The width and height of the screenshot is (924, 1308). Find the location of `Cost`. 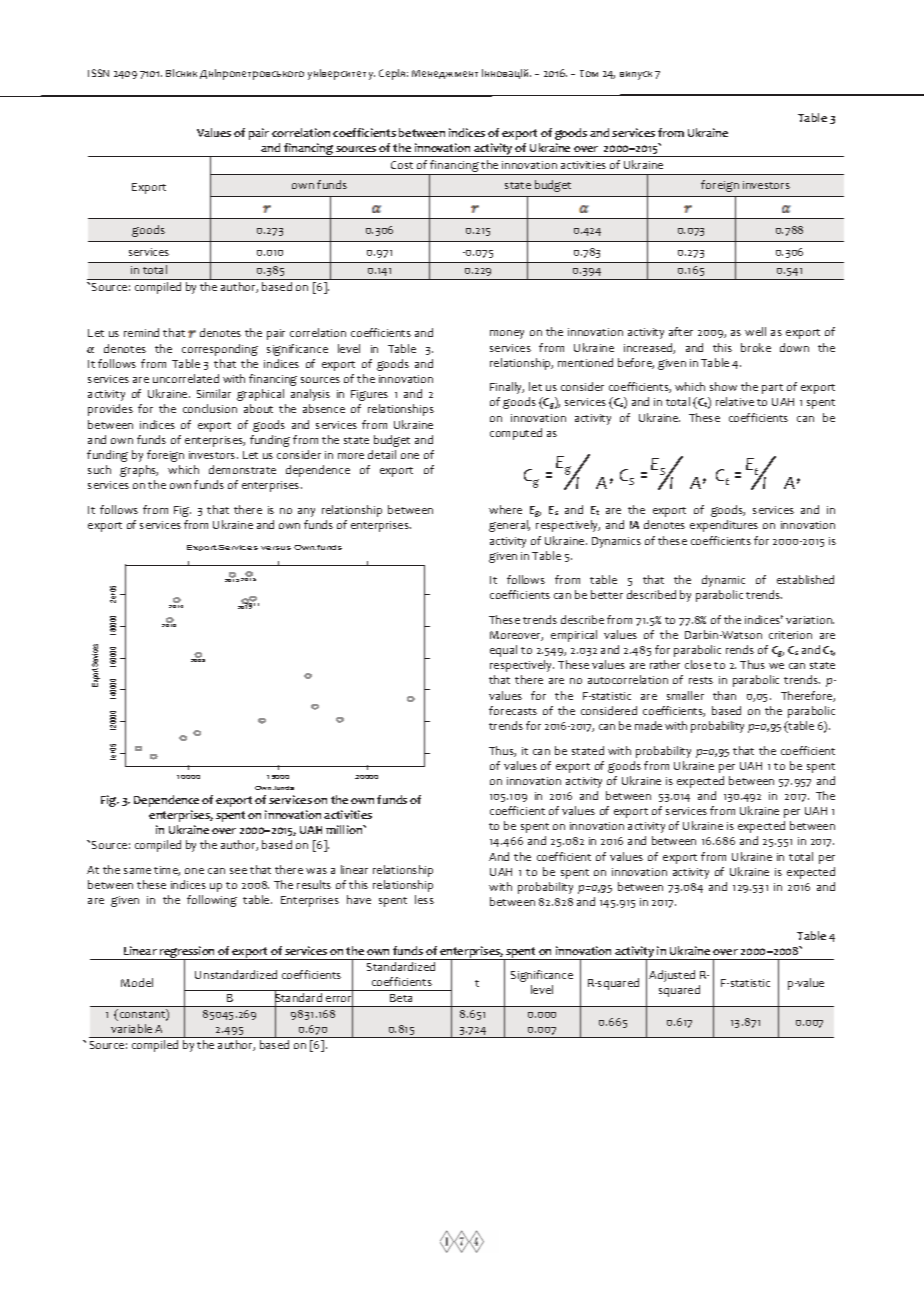

Cost is located at coordinates (402, 165).
